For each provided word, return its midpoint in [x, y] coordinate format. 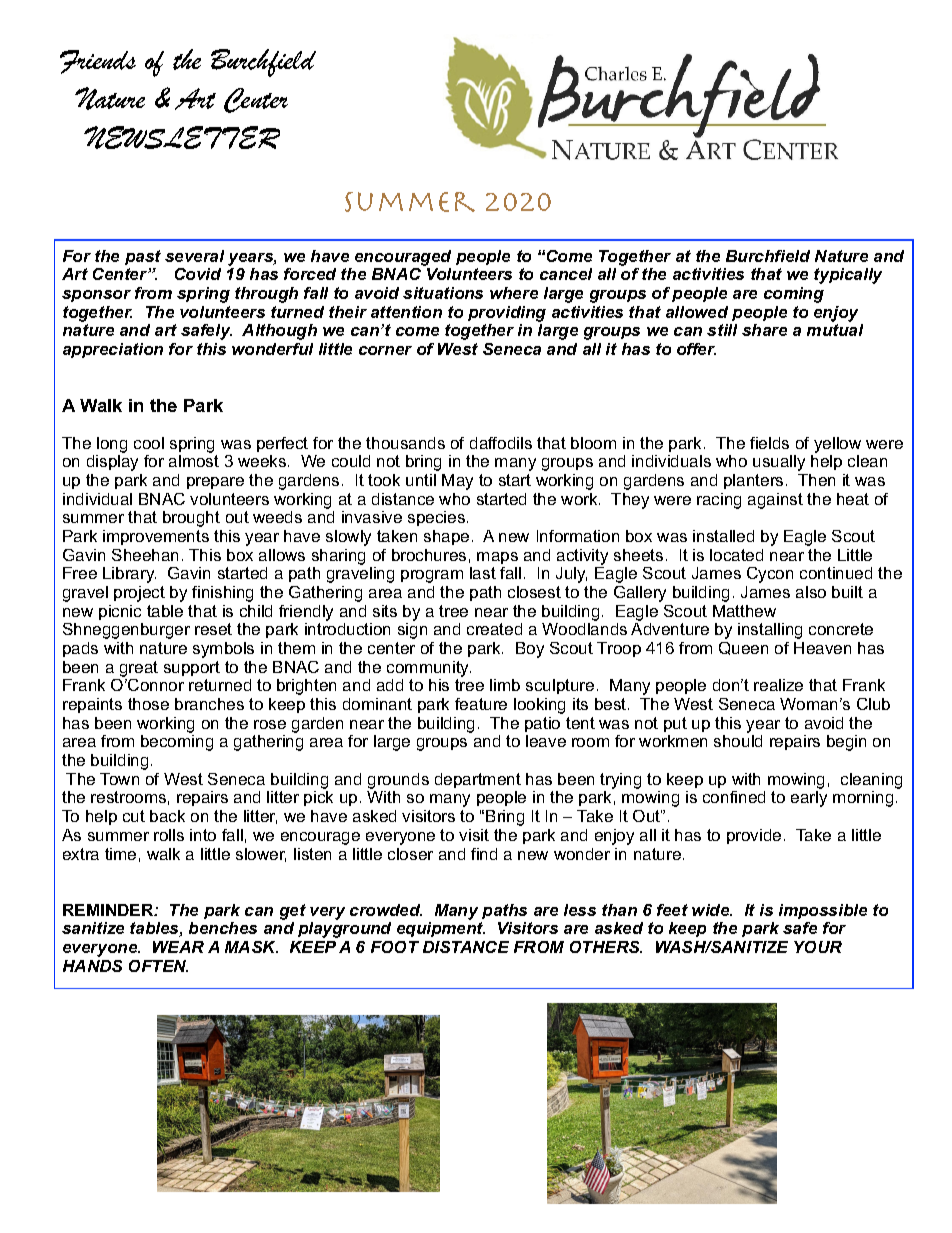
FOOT [395, 947]
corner [385, 350]
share [764, 330]
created [494, 629]
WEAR [178, 947]
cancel [566, 274]
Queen [743, 648]
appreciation [113, 350]
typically [848, 276]
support [192, 668]
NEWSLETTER [182, 137]
